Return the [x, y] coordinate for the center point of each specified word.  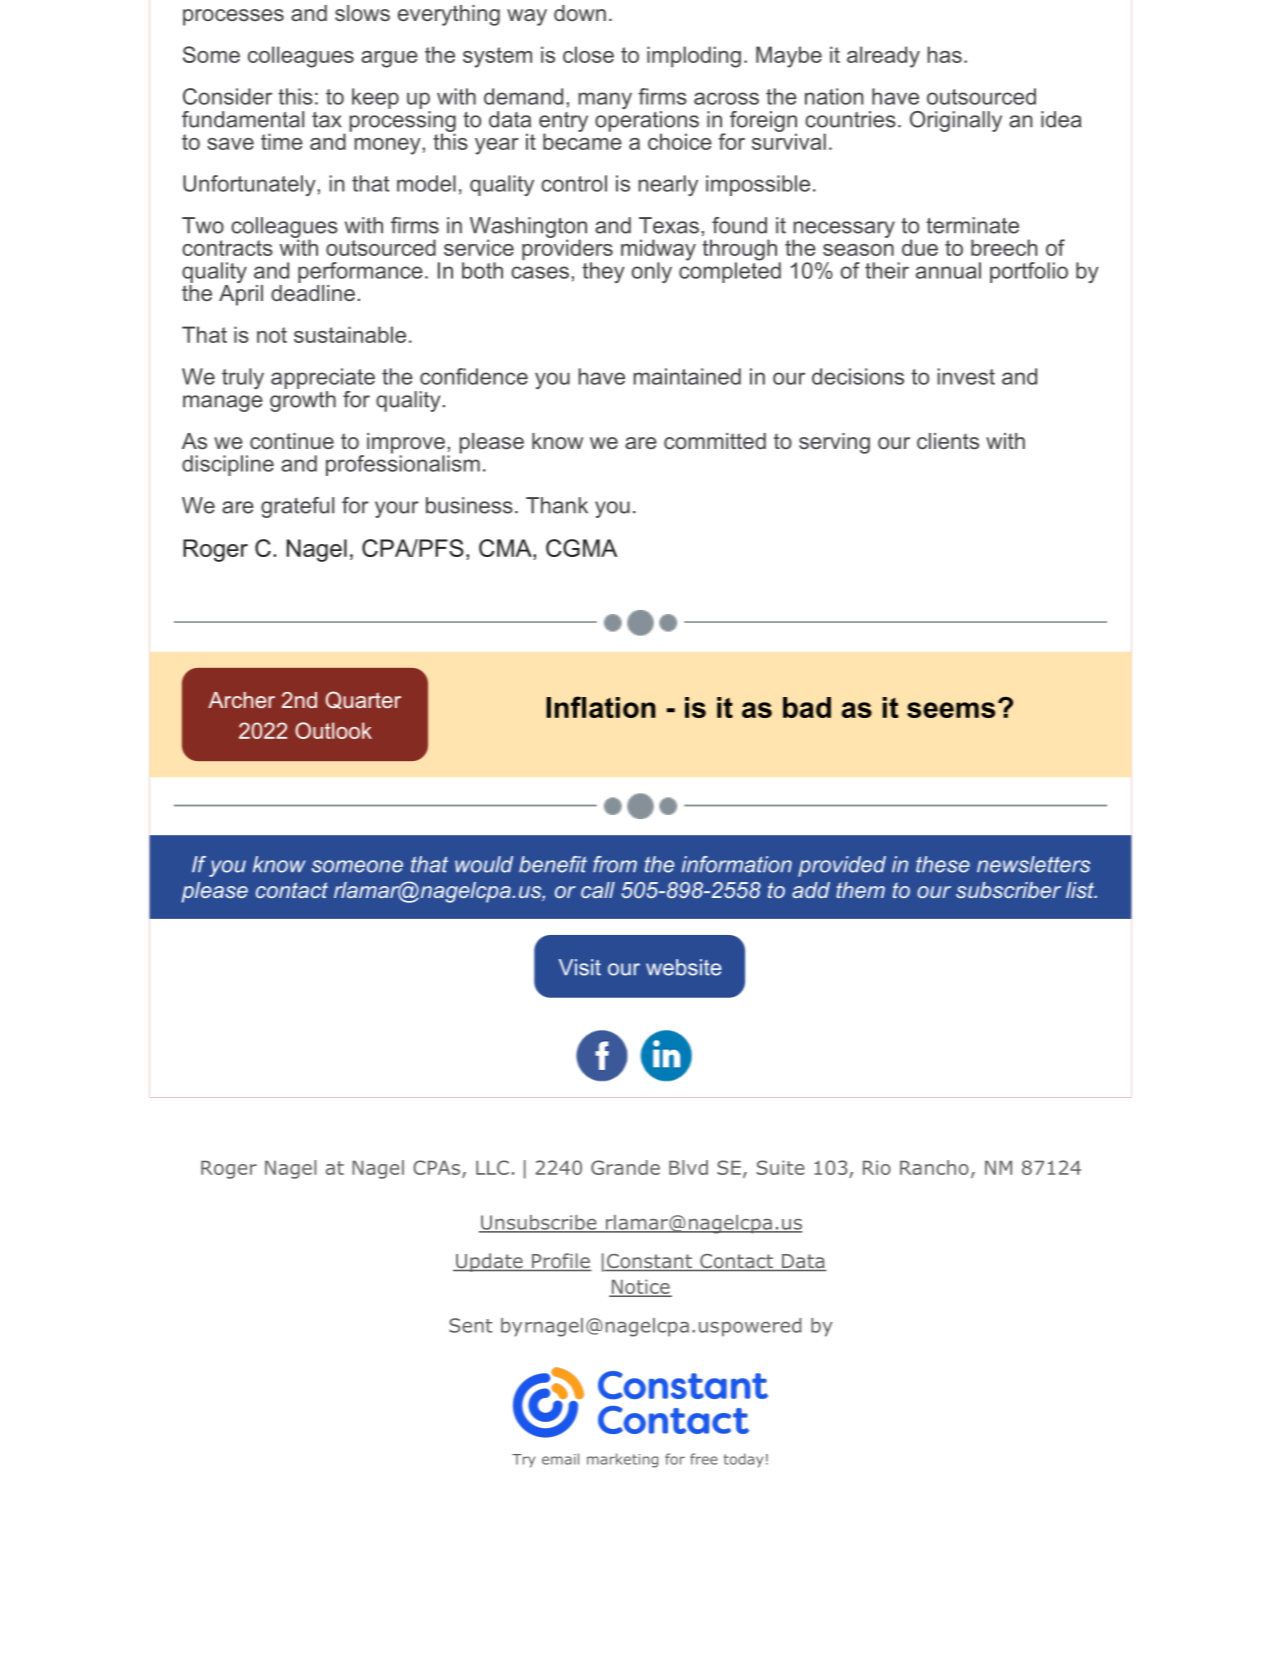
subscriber [1008, 890]
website [684, 967]
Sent [470, 1325]
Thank [557, 505]
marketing [622, 1460]
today [743, 1460]
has [944, 54]
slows [362, 13]
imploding [694, 57]
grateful [297, 507]
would [484, 864]
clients [948, 441]
